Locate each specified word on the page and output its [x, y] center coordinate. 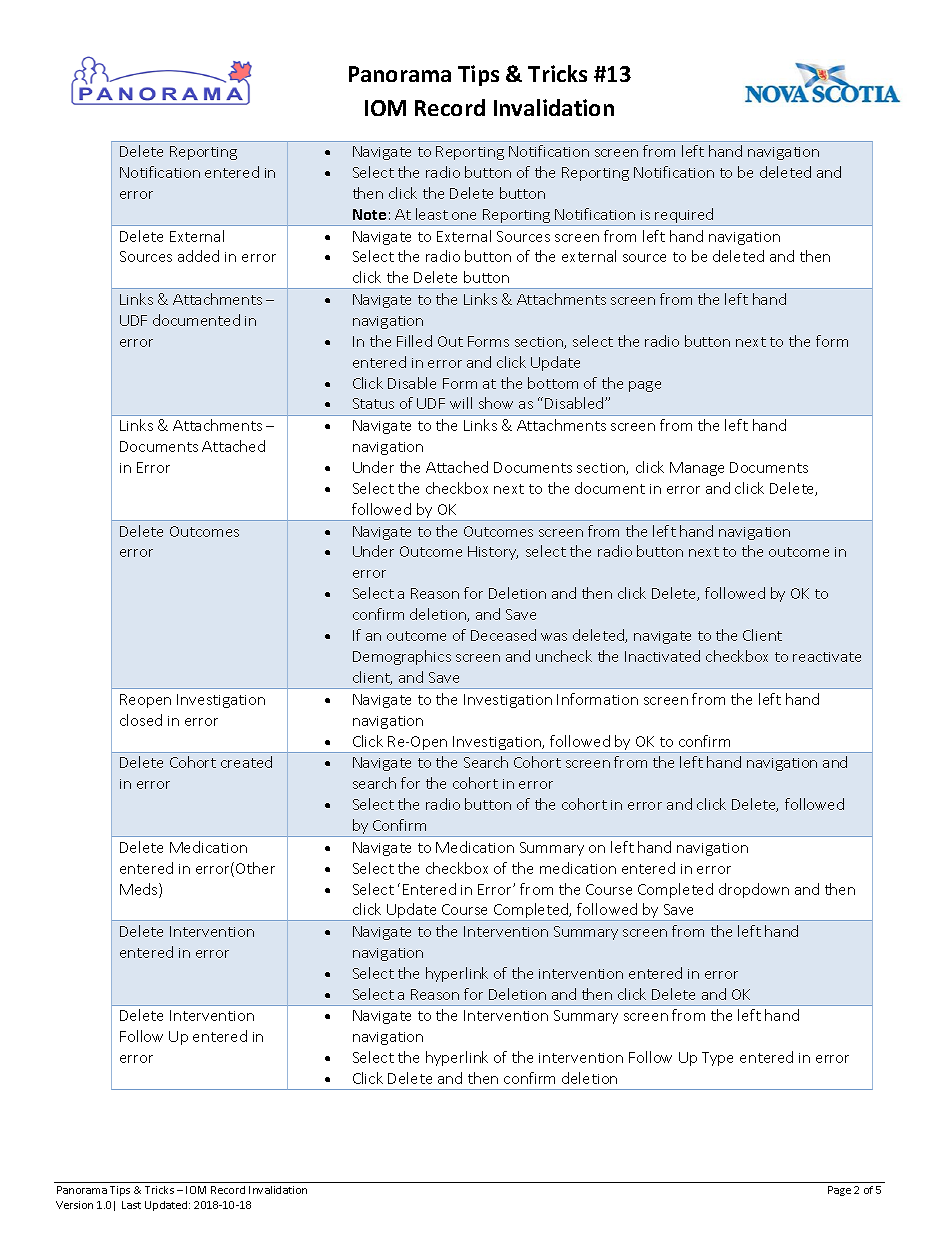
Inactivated [662, 656]
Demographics [402, 657]
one [464, 216]
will [461, 403]
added [198, 256]
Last [131, 1205]
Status [373, 403]
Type [717, 1059]
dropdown [754, 890]
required [685, 217]
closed [141, 720]
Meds [140, 890]
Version [74, 1205]
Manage [697, 469]
